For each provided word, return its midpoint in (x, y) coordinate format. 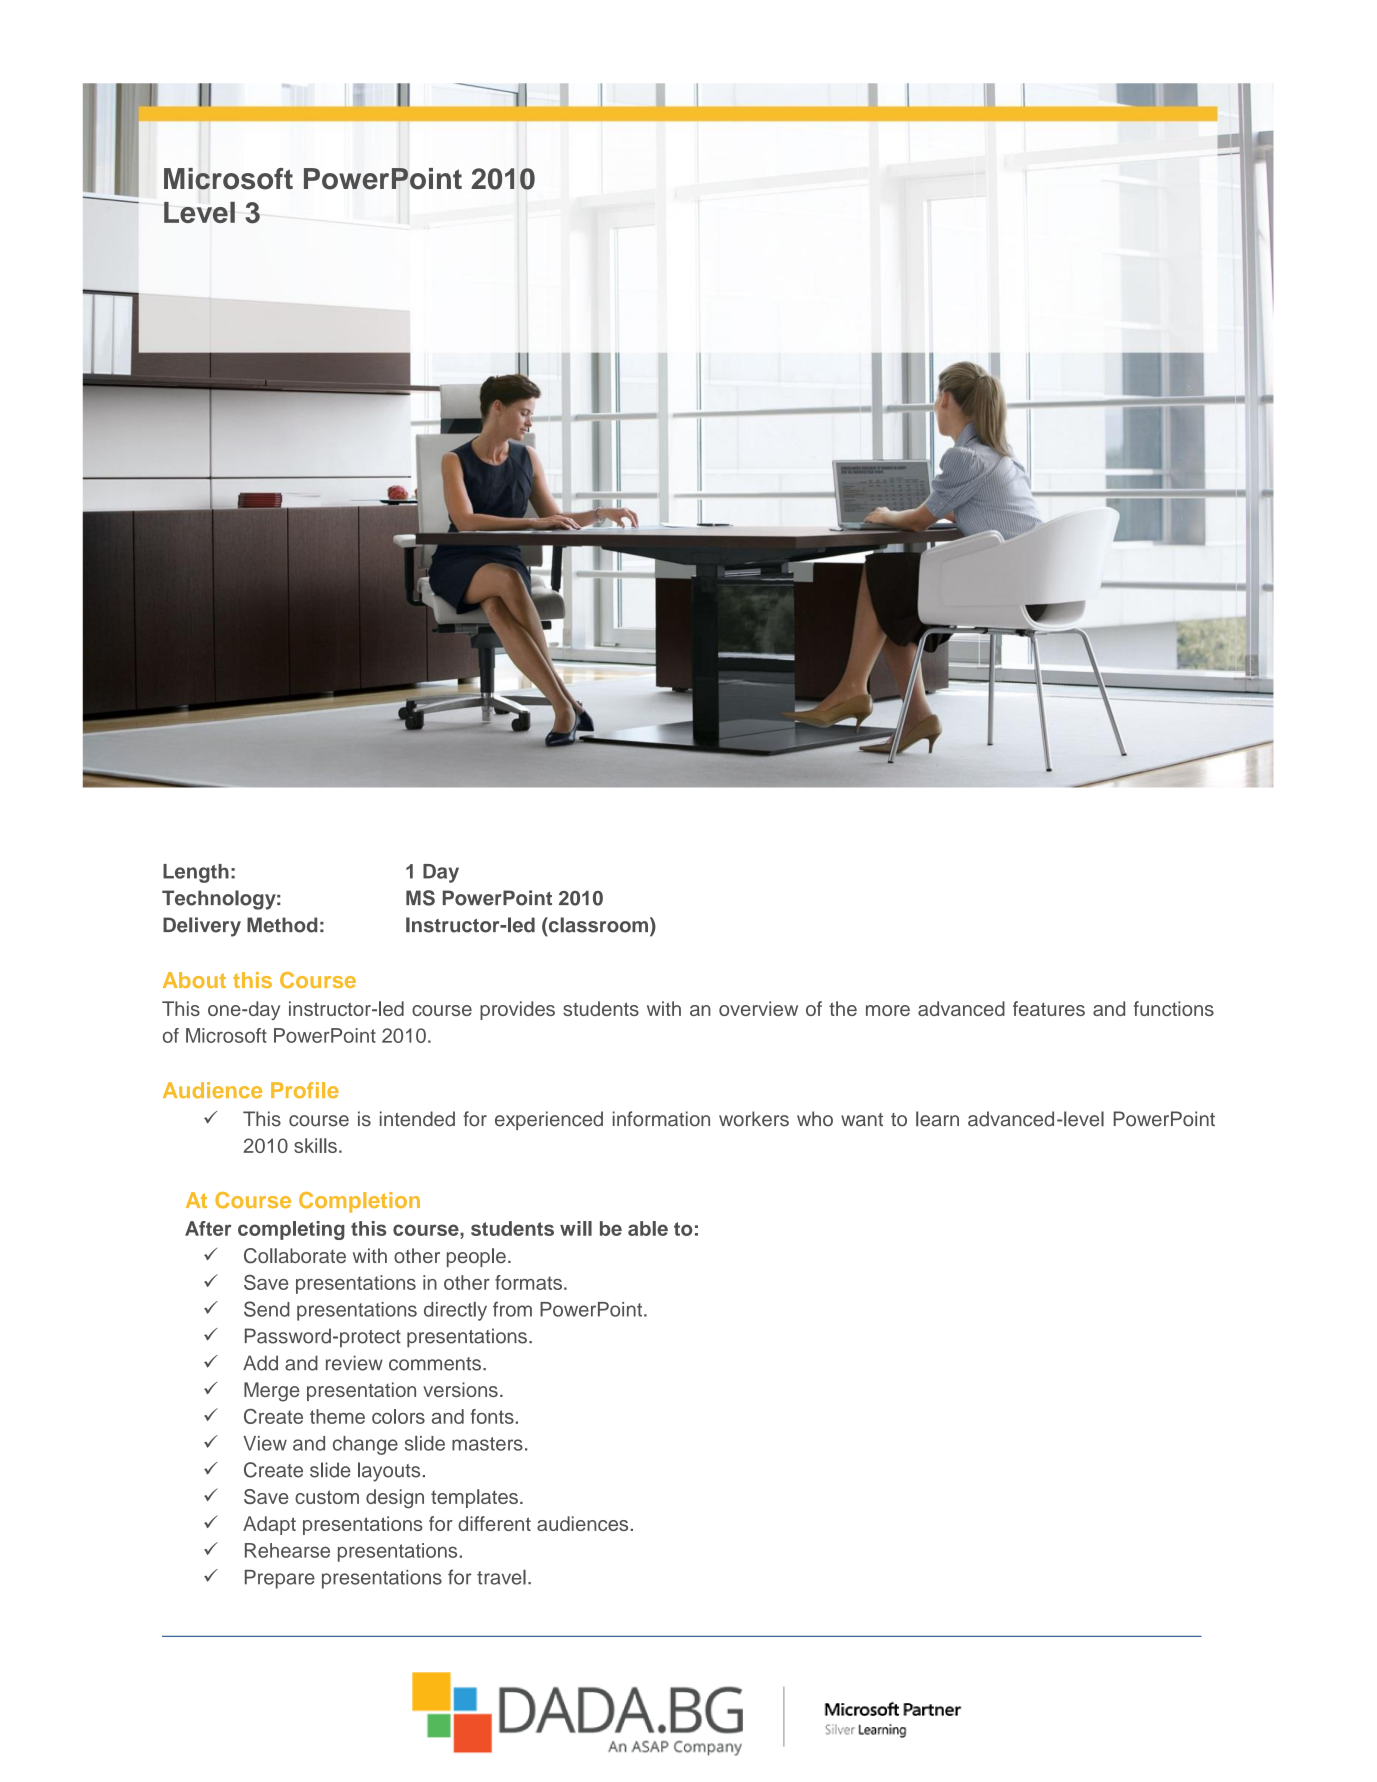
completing (291, 1230)
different (494, 1523)
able (648, 1228)
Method (282, 925)
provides (517, 1010)
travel (501, 1577)
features (1049, 1008)
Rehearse (287, 1550)
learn (937, 1119)
